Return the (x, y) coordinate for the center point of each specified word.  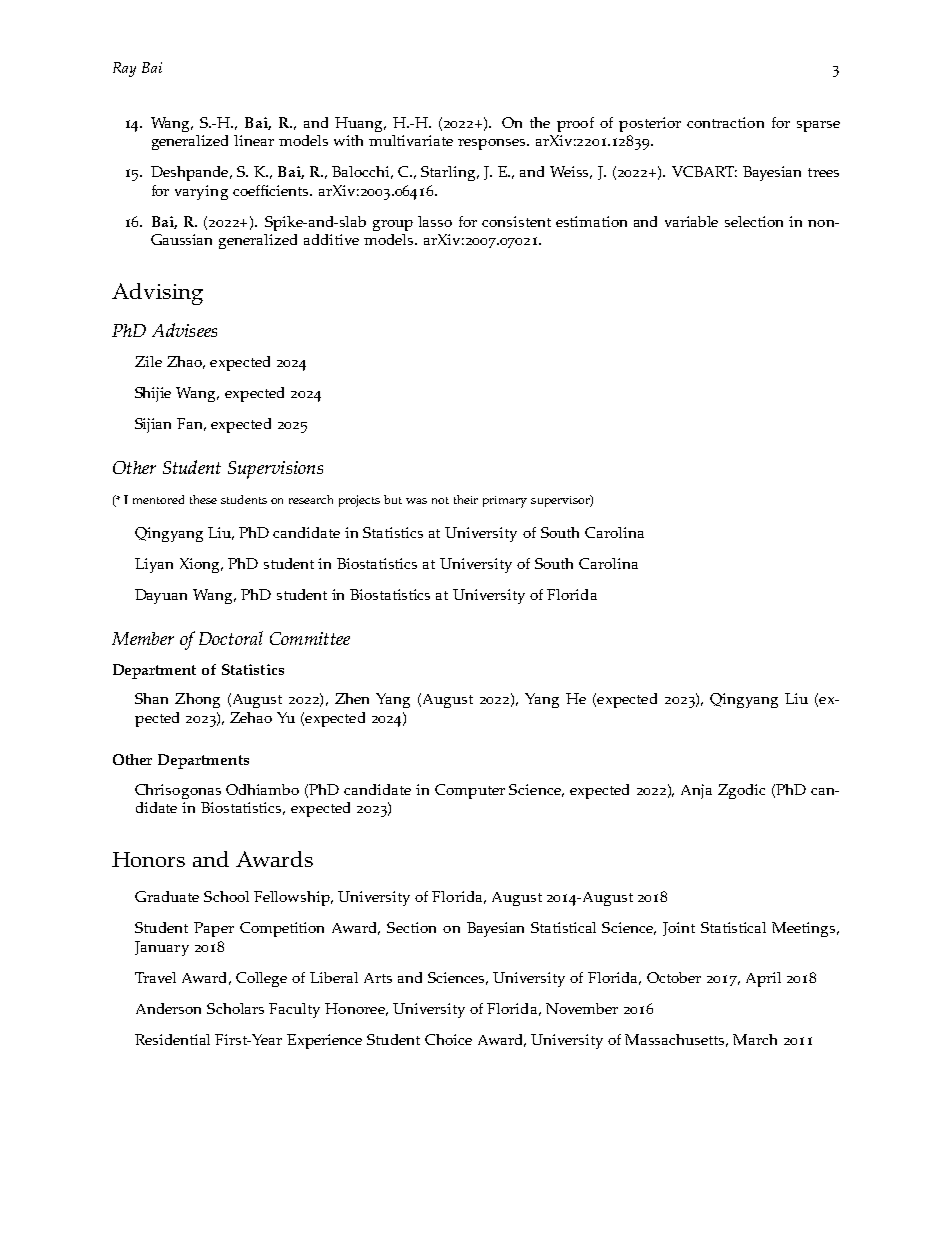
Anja (696, 791)
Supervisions (275, 470)
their (466, 499)
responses (493, 144)
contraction (725, 122)
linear (254, 140)
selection (754, 221)
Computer (470, 791)
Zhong (197, 700)
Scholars (235, 1008)
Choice (448, 1039)
